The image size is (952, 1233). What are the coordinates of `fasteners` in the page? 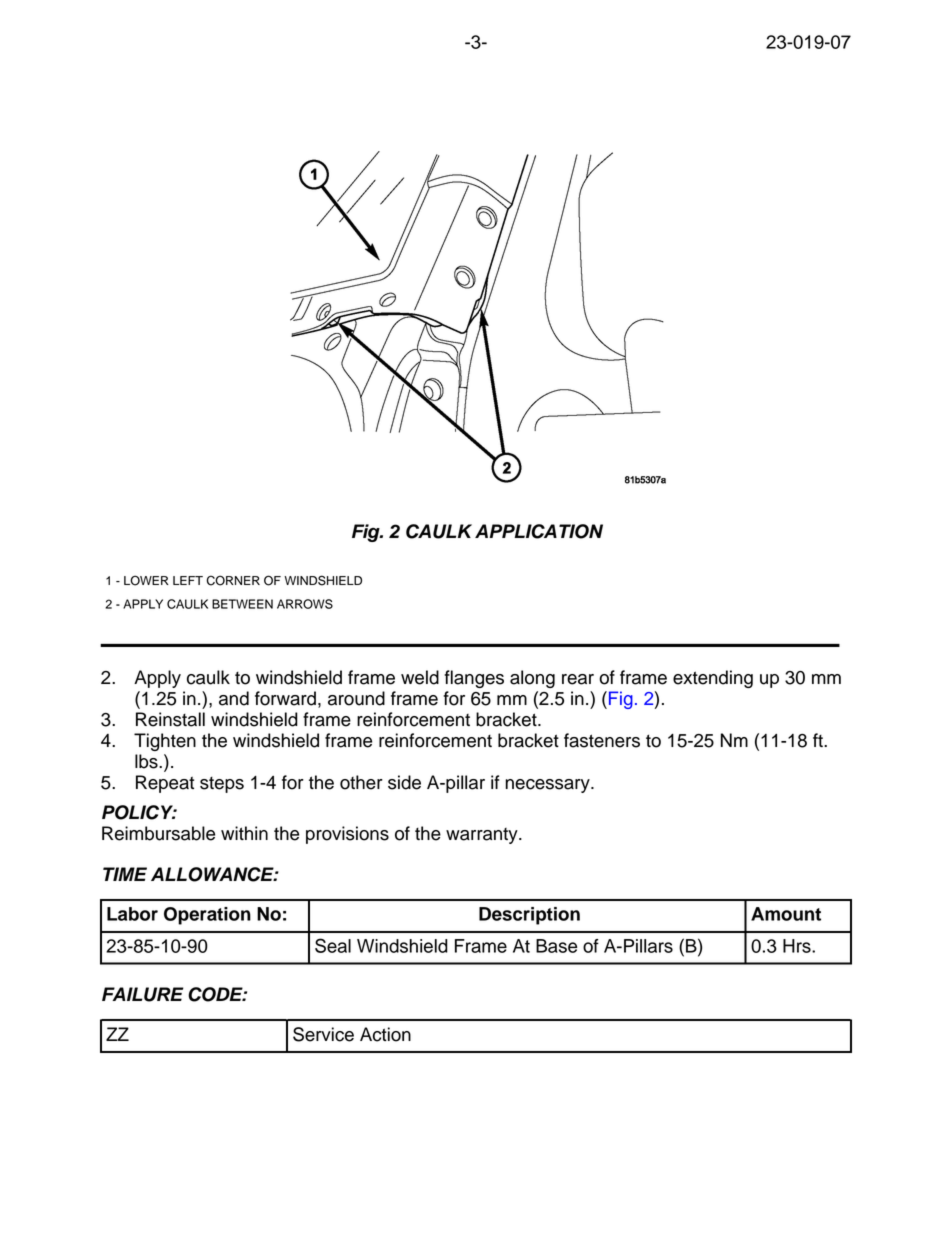 It's located at (602, 740).
